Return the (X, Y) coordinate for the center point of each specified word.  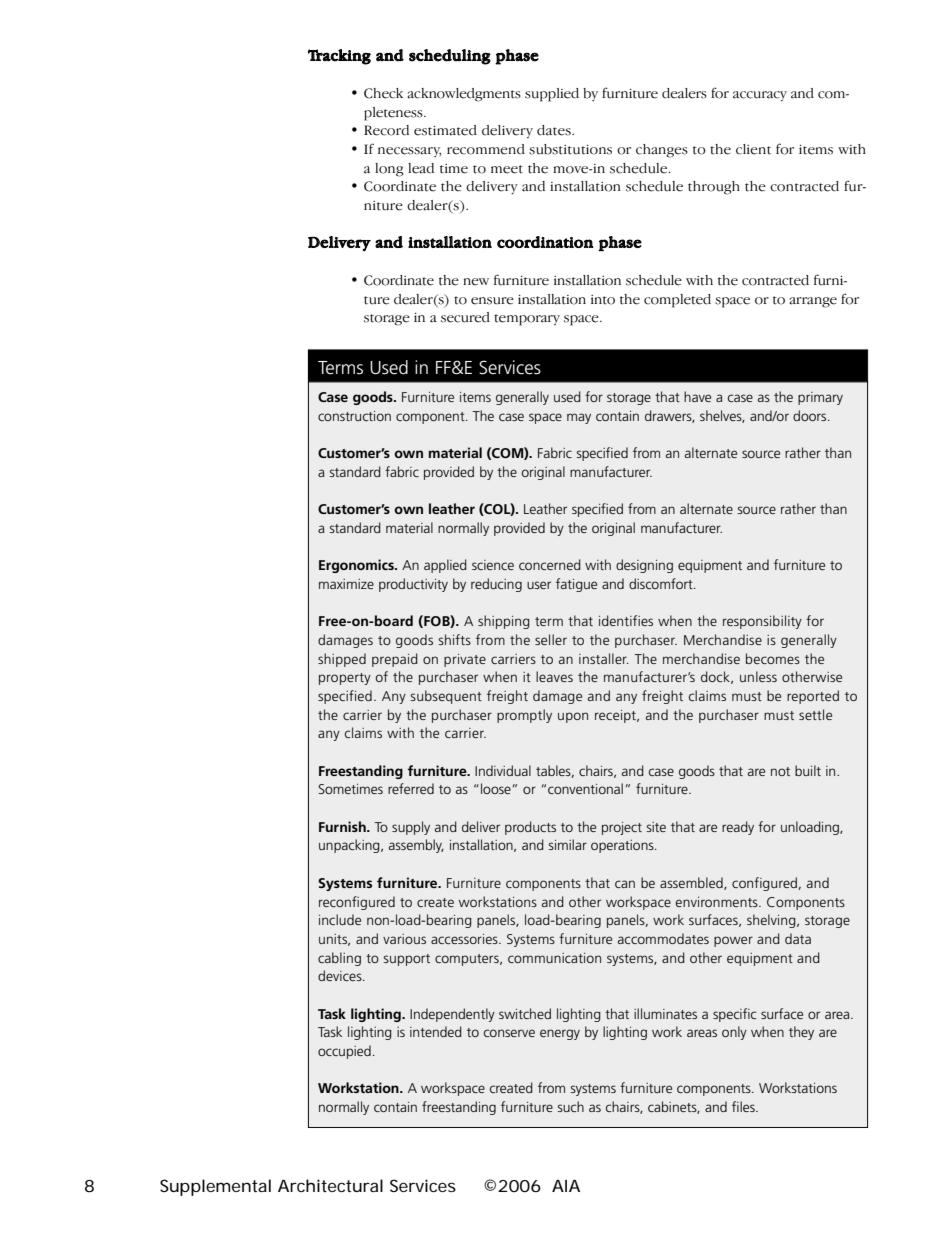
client (753, 149)
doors (811, 415)
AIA (566, 1186)
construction (354, 416)
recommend (486, 149)
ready (738, 828)
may (579, 418)
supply (411, 828)
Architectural (330, 1185)
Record (386, 130)
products (530, 828)
